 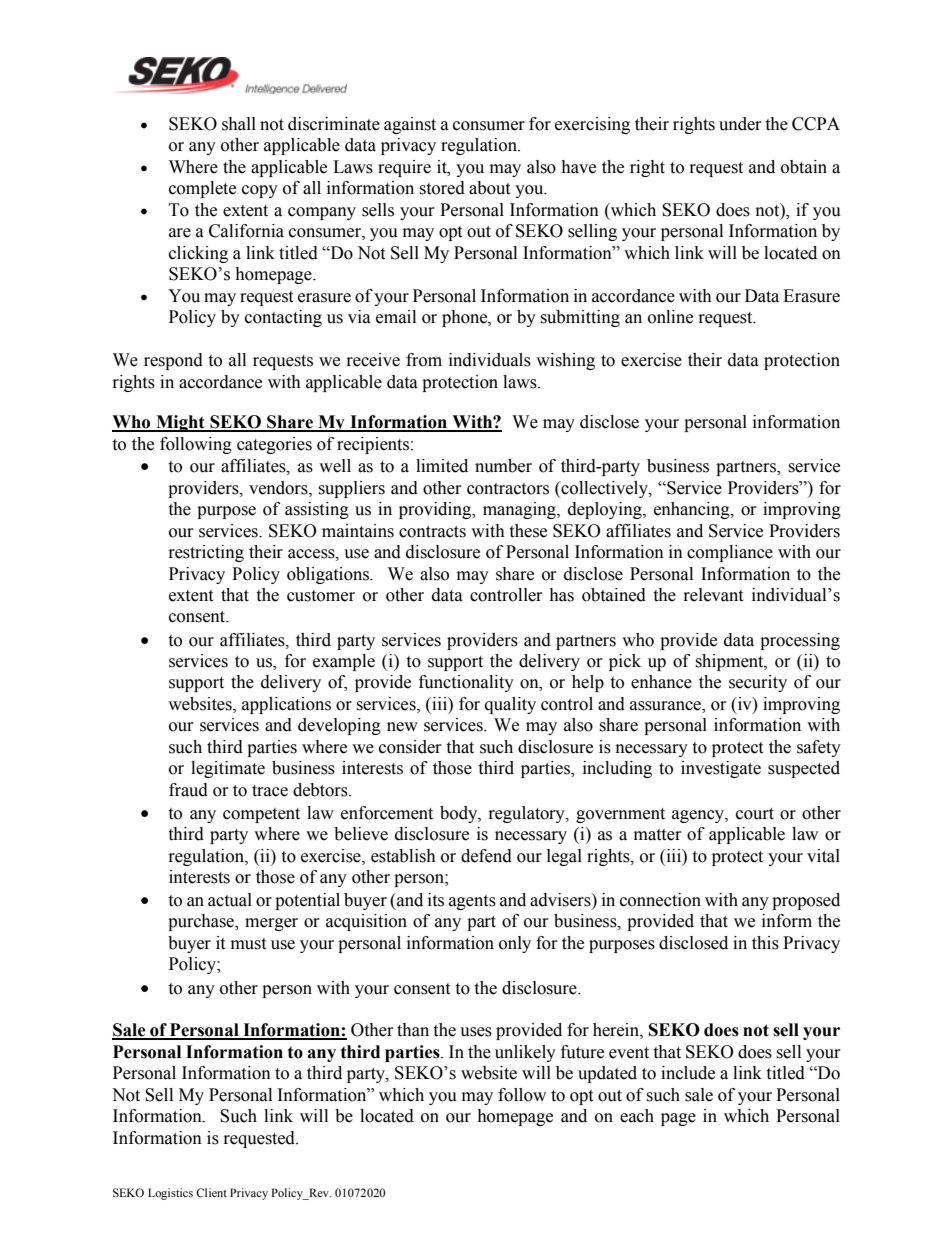 What do you see at coordinates (466, 683) in the screenshot?
I see `functionality` at bounding box center [466, 683].
